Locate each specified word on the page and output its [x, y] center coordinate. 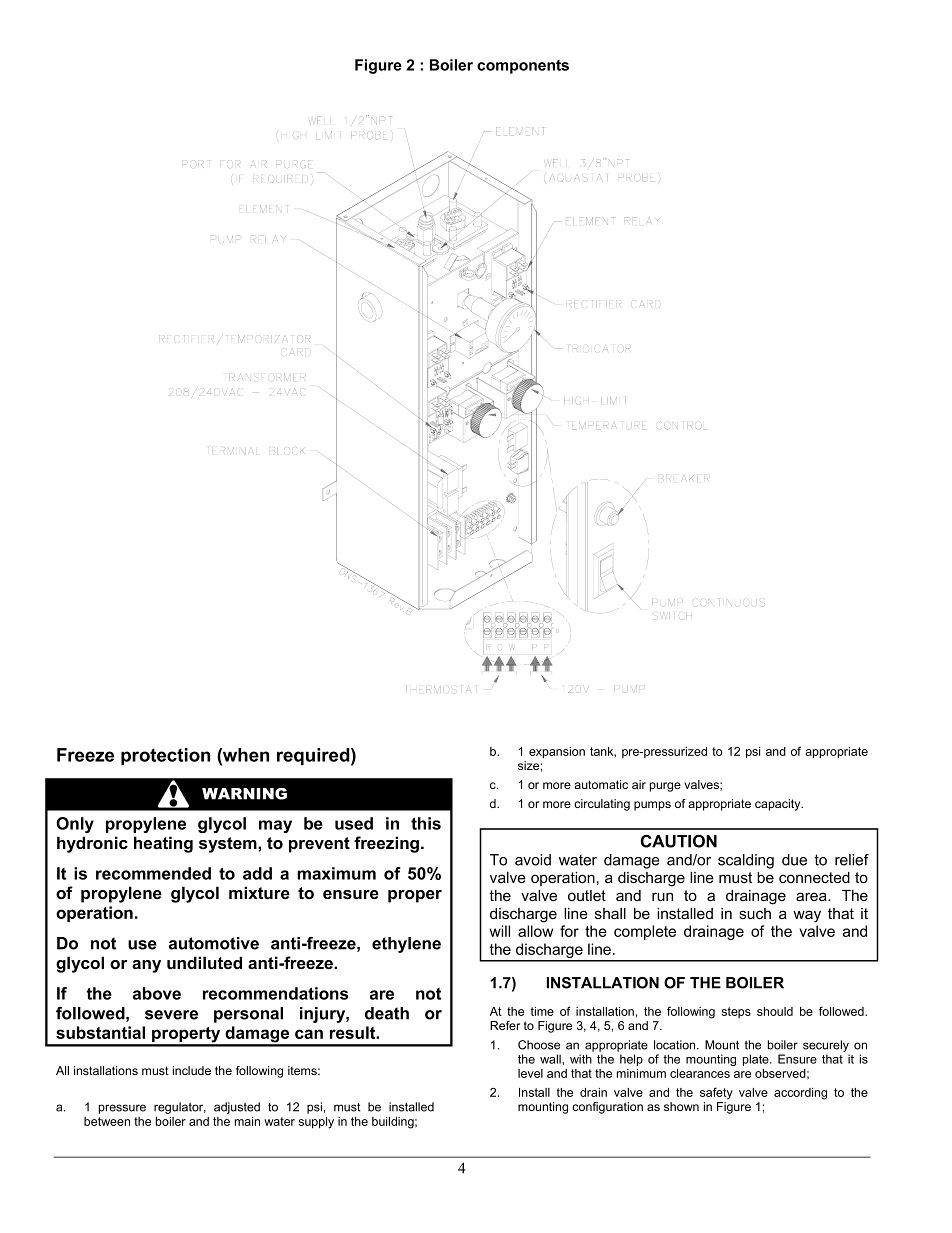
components [523, 67]
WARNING [244, 794]
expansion [557, 753]
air [639, 784]
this [426, 823]
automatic [601, 784]
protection [165, 756]
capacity [779, 805]
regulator [180, 1108]
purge [665, 787]
